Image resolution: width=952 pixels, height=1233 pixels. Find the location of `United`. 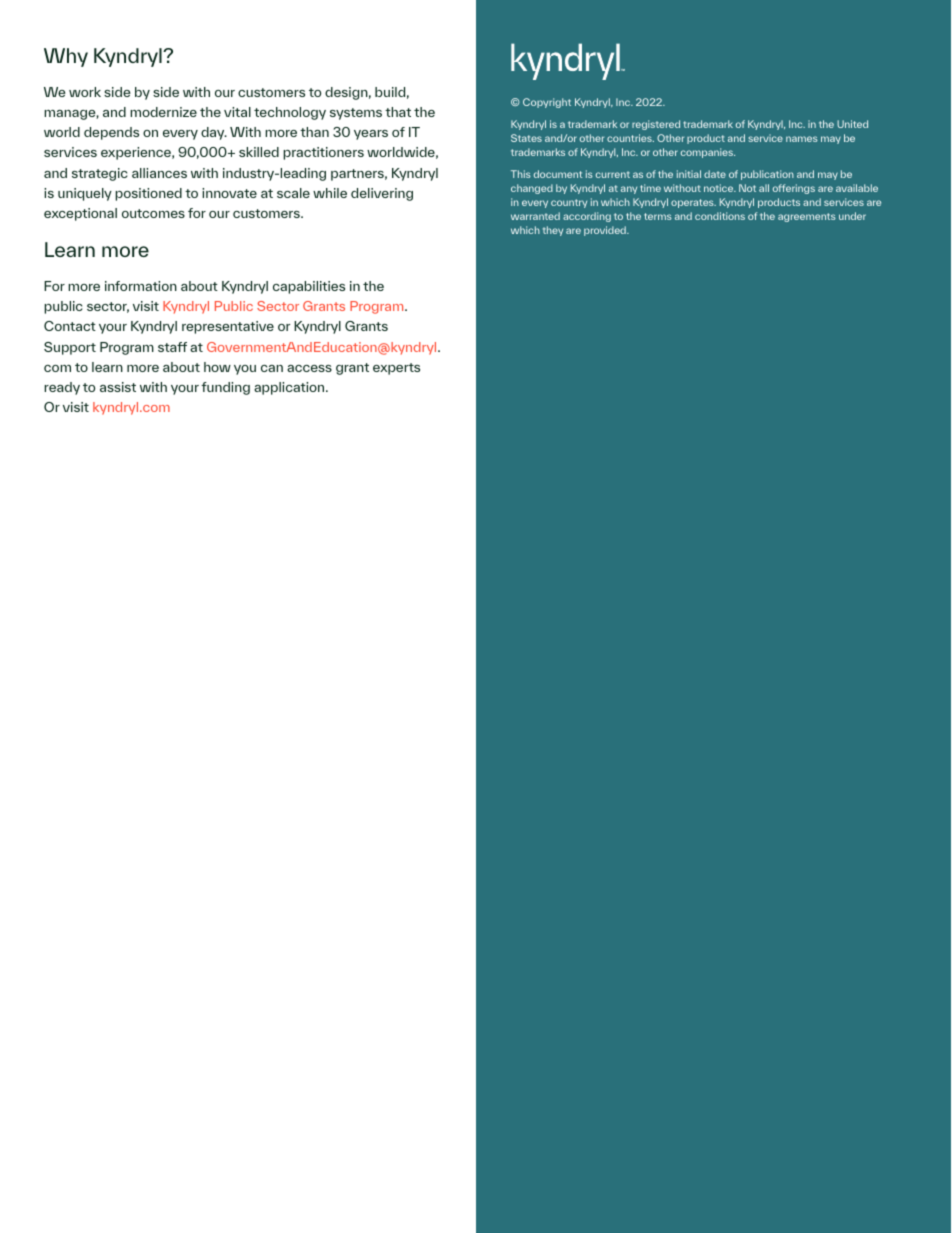

United is located at coordinates (852, 124).
